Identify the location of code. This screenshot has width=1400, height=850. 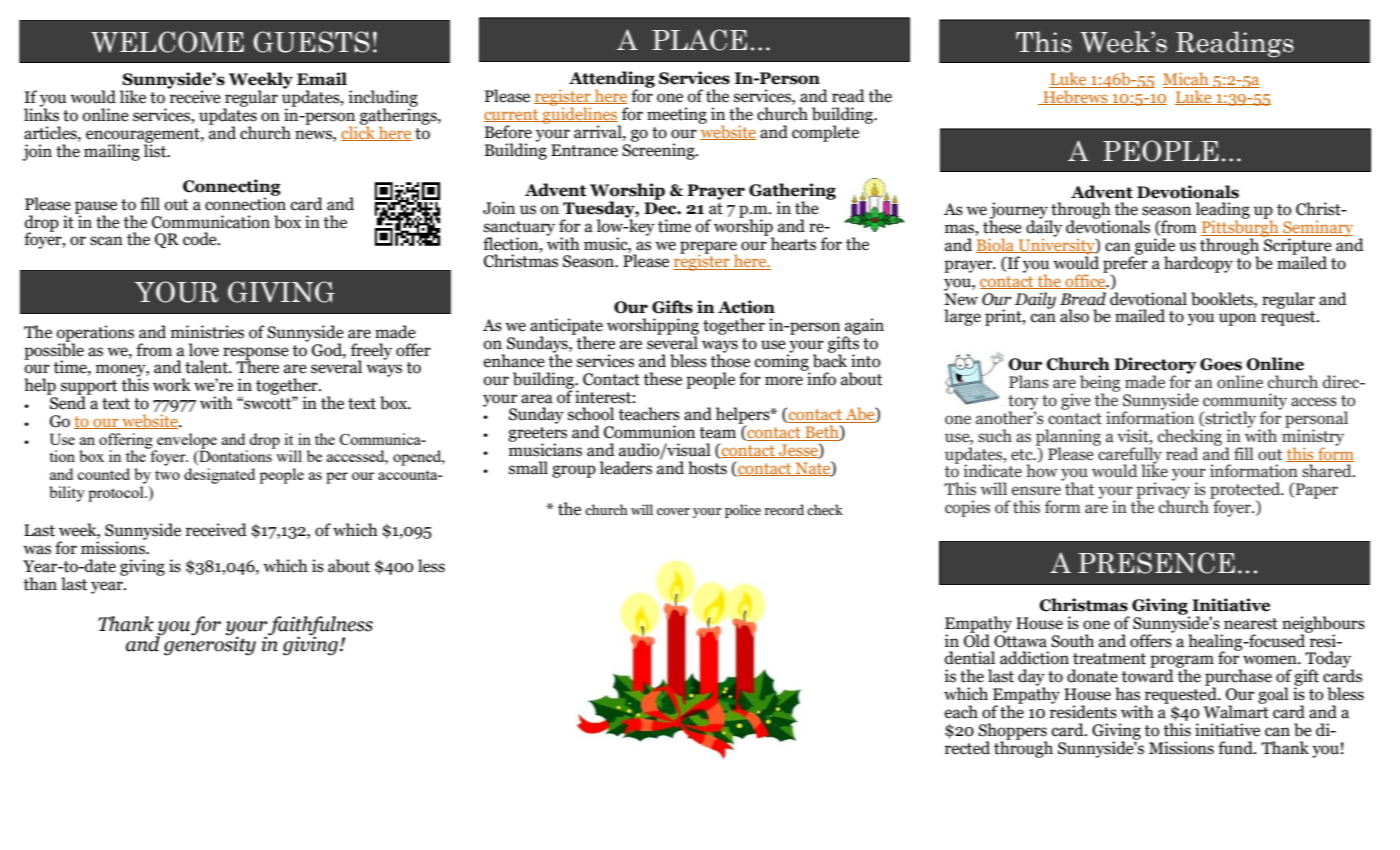
(201, 239).
